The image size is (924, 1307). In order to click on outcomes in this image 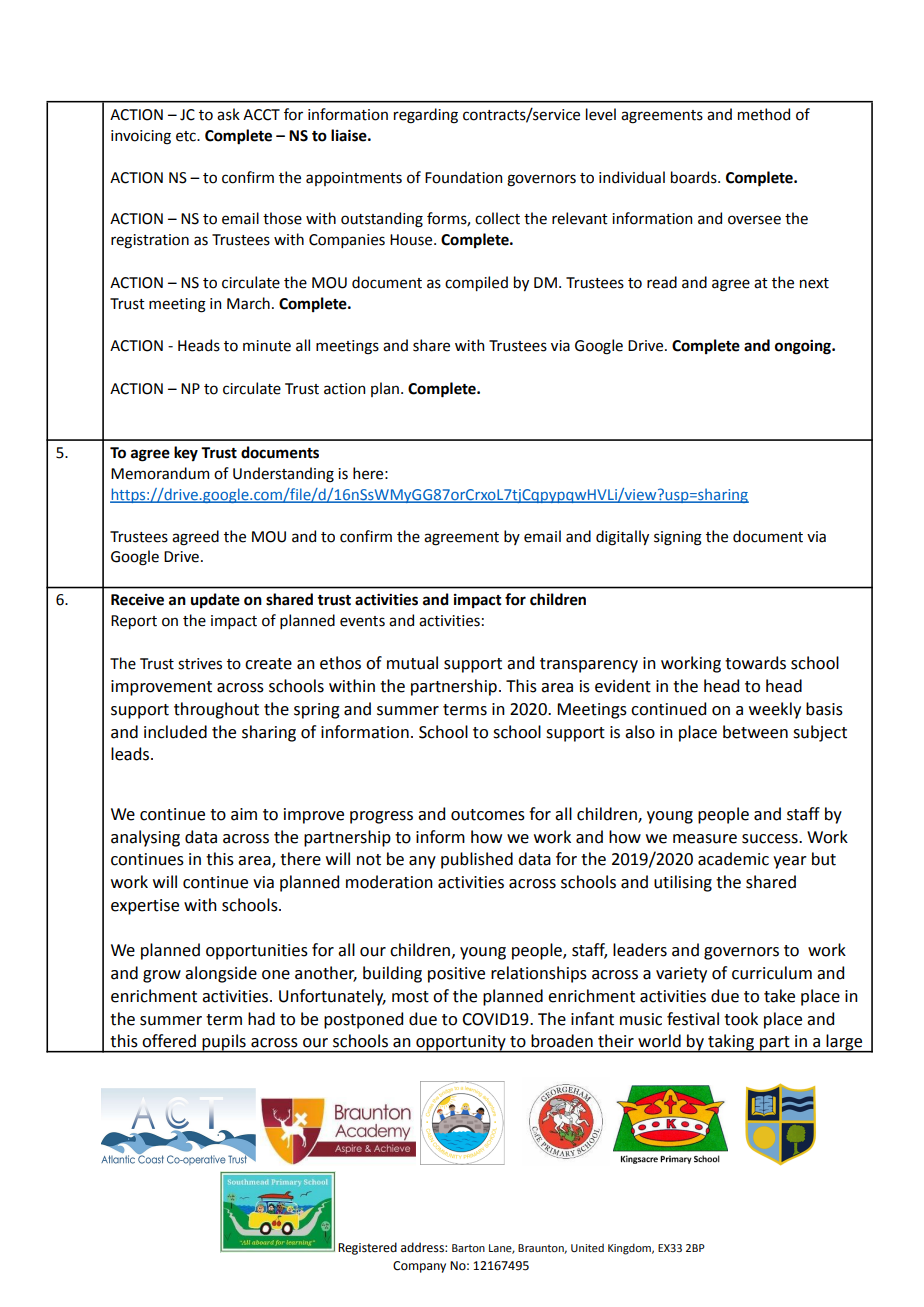, I will do `click(488, 815)`.
